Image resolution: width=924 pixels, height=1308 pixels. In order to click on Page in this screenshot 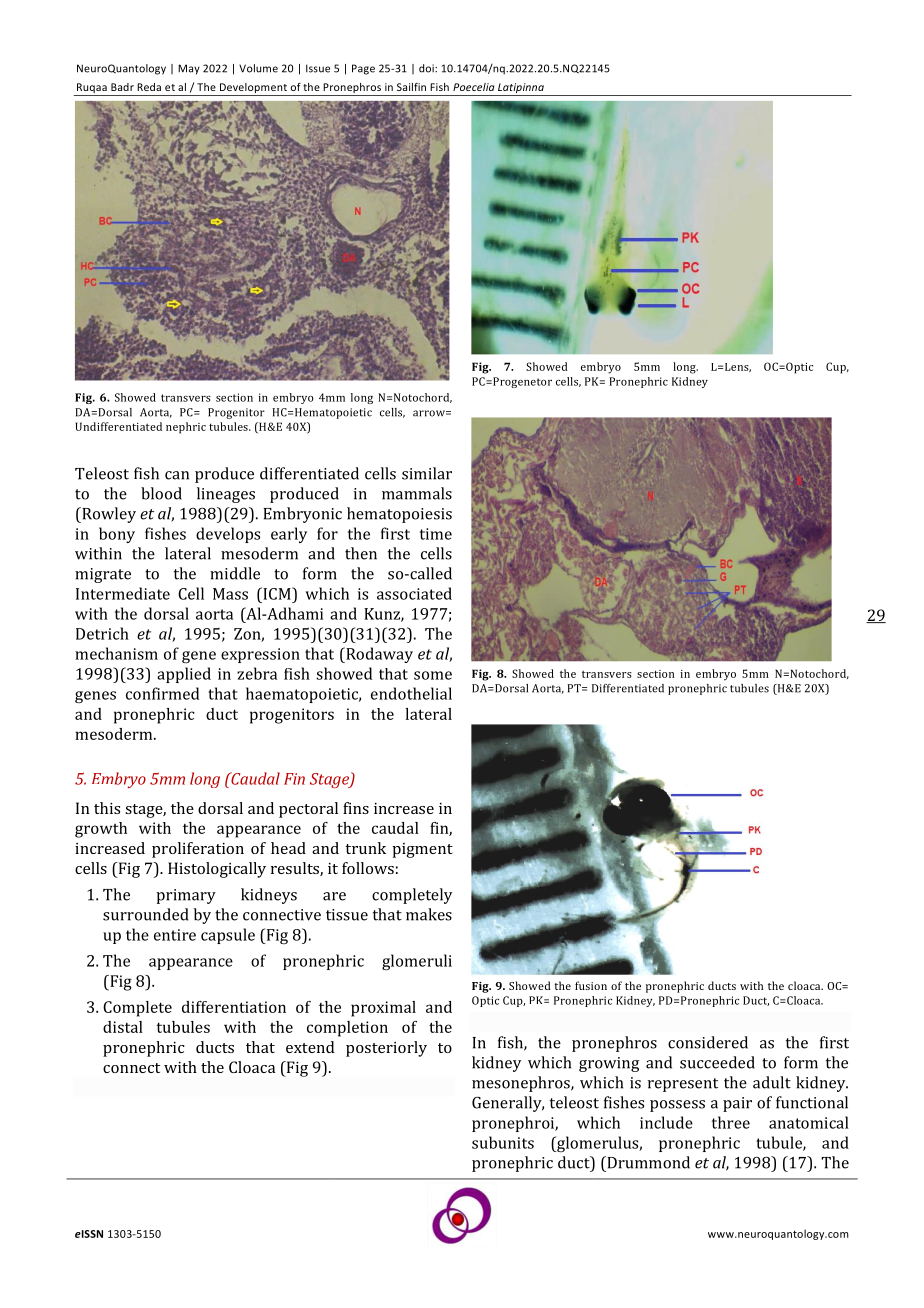, I will do `click(363, 69)`.
